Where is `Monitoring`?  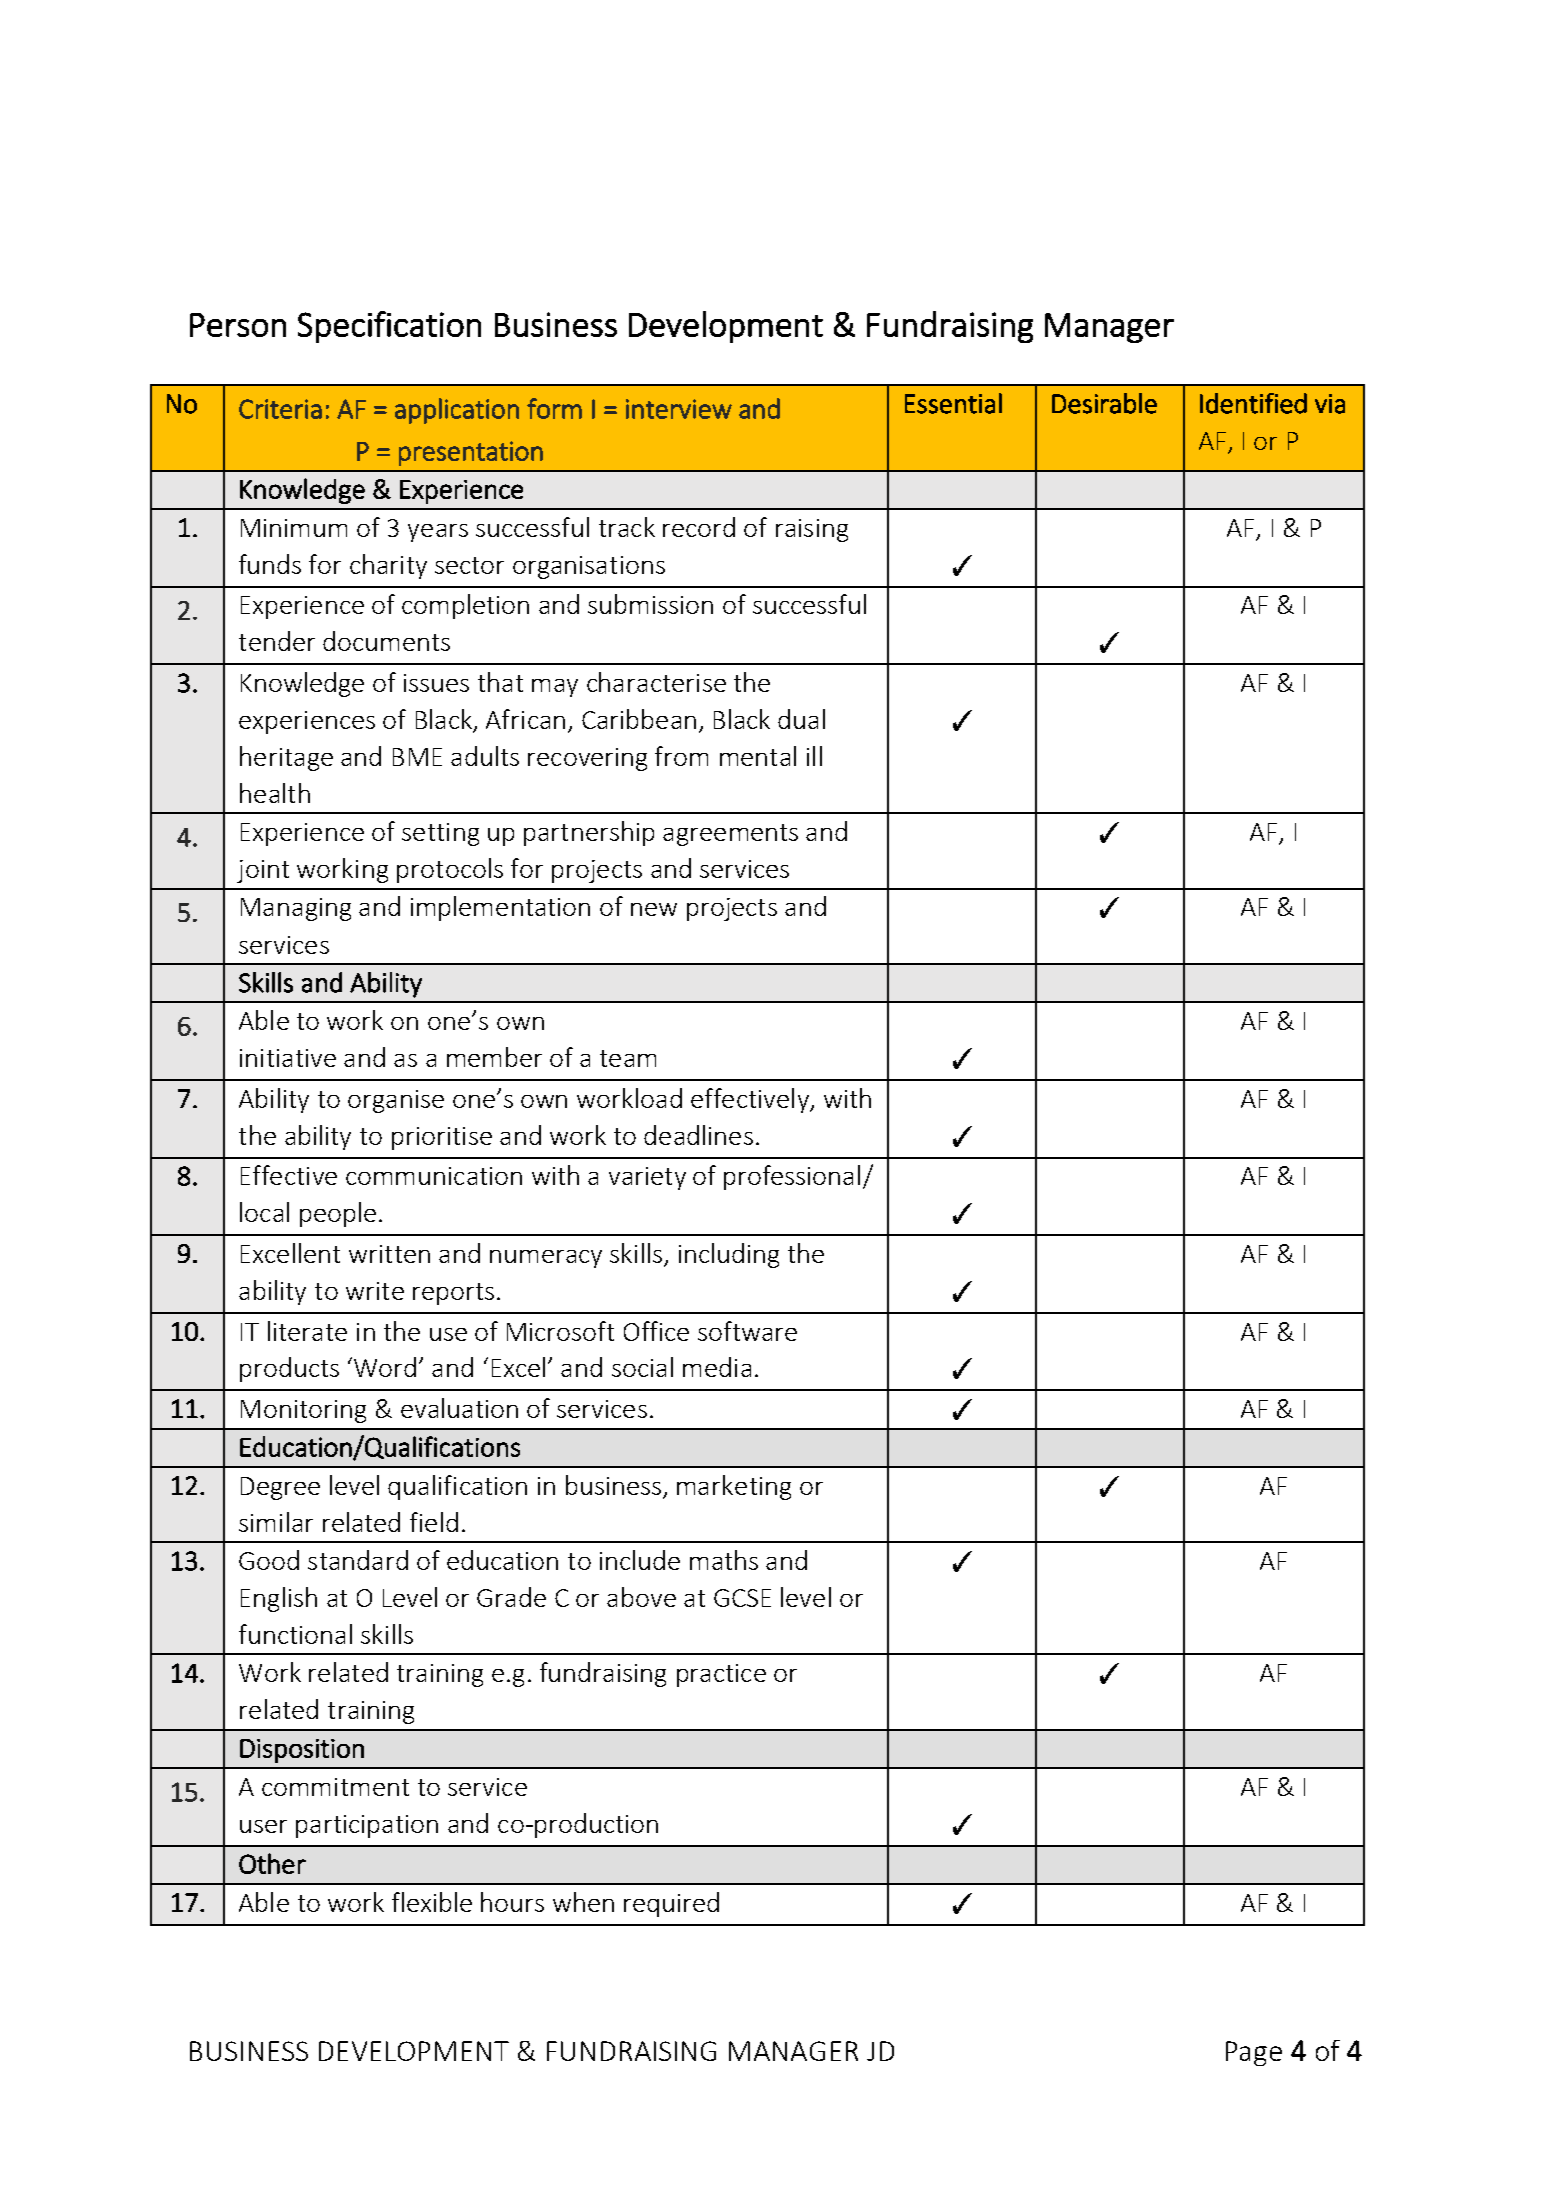
Monitoring is located at coordinates (303, 1411).
